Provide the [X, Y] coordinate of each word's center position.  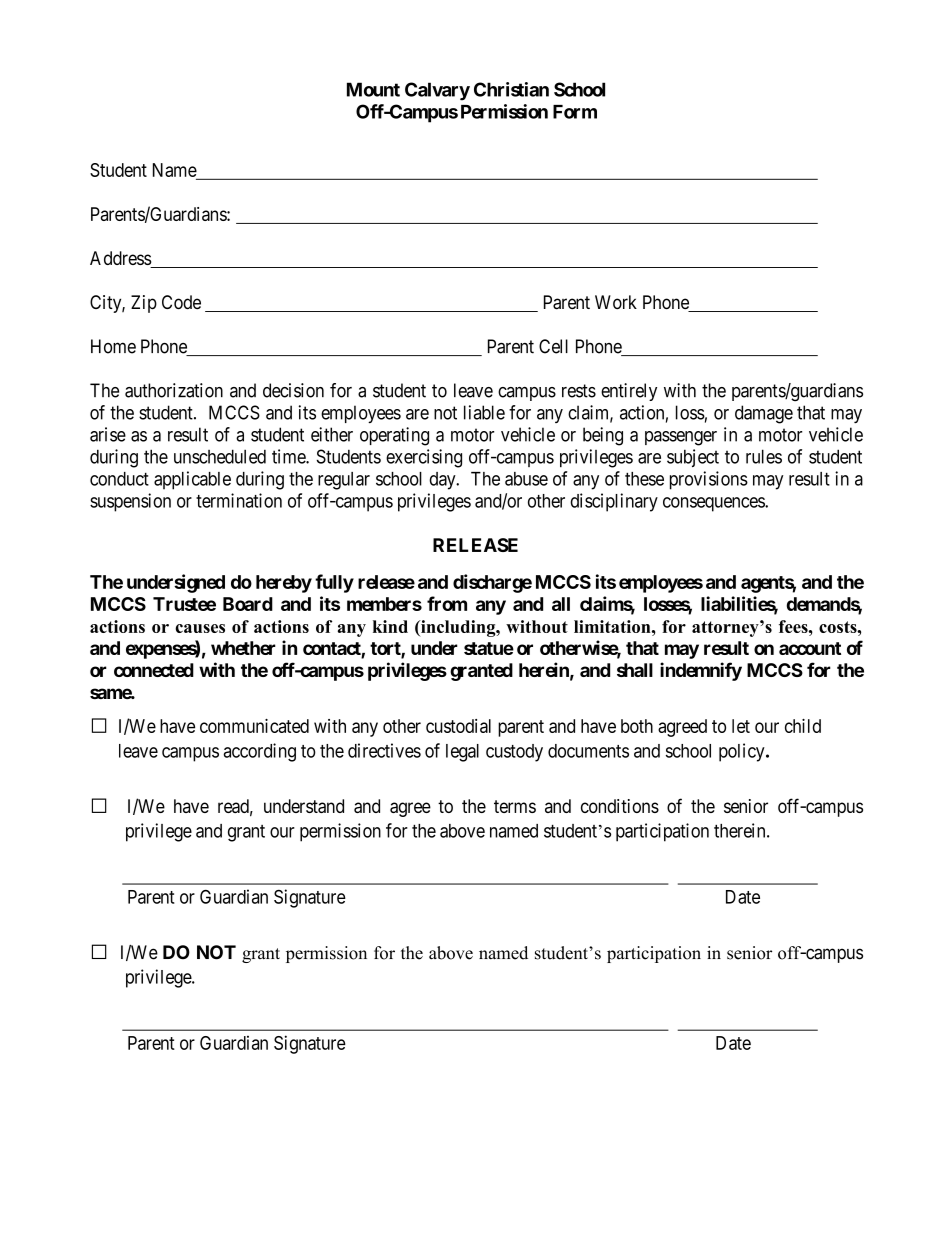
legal [462, 753]
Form [575, 112]
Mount [373, 89]
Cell [553, 346]
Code [181, 302]
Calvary [437, 91]
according [260, 752]
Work [616, 302]
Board [248, 604]
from [447, 603]
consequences [714, 504]
